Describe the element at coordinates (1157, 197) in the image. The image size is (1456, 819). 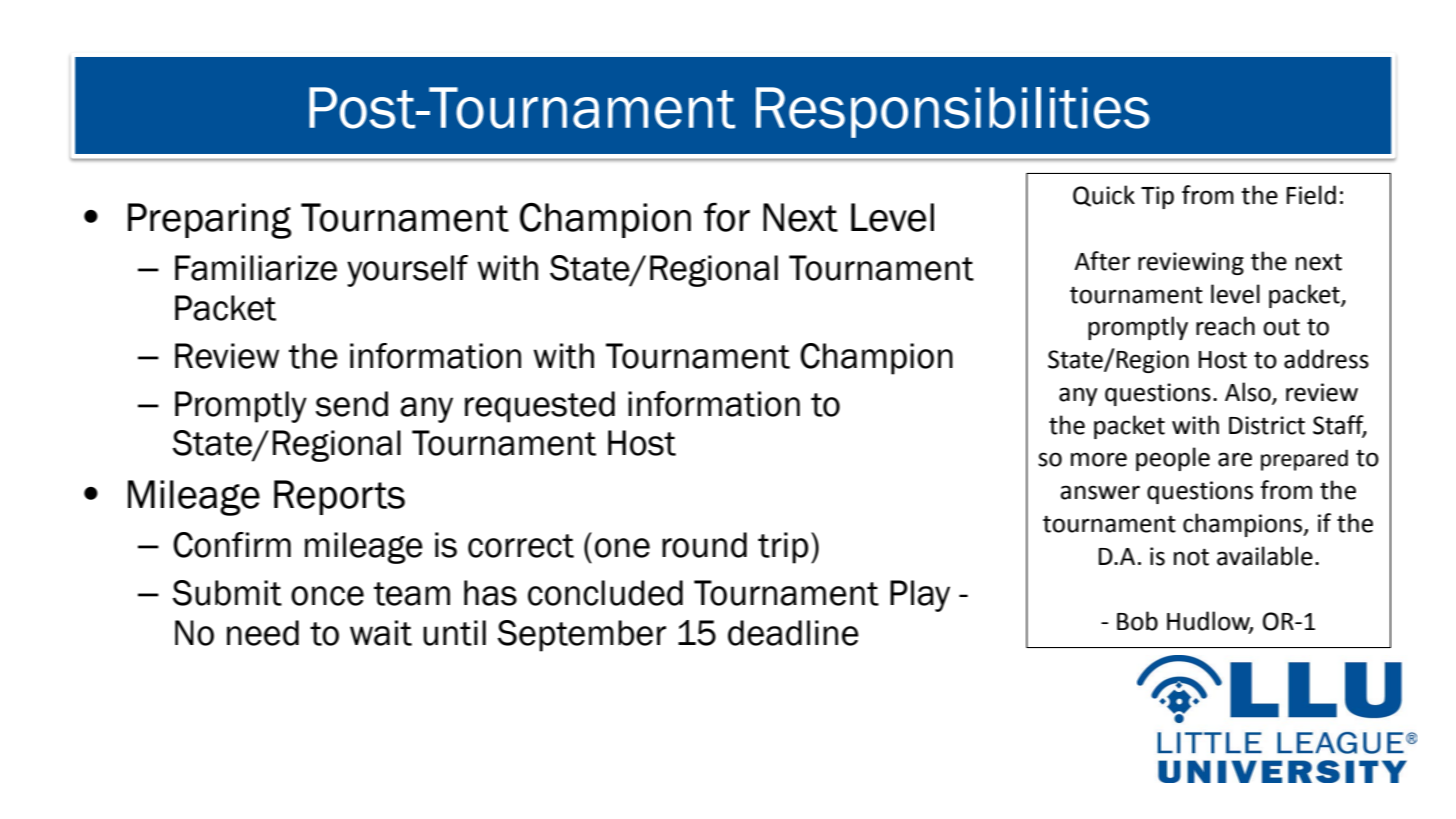
I see `Tip` at that location.
